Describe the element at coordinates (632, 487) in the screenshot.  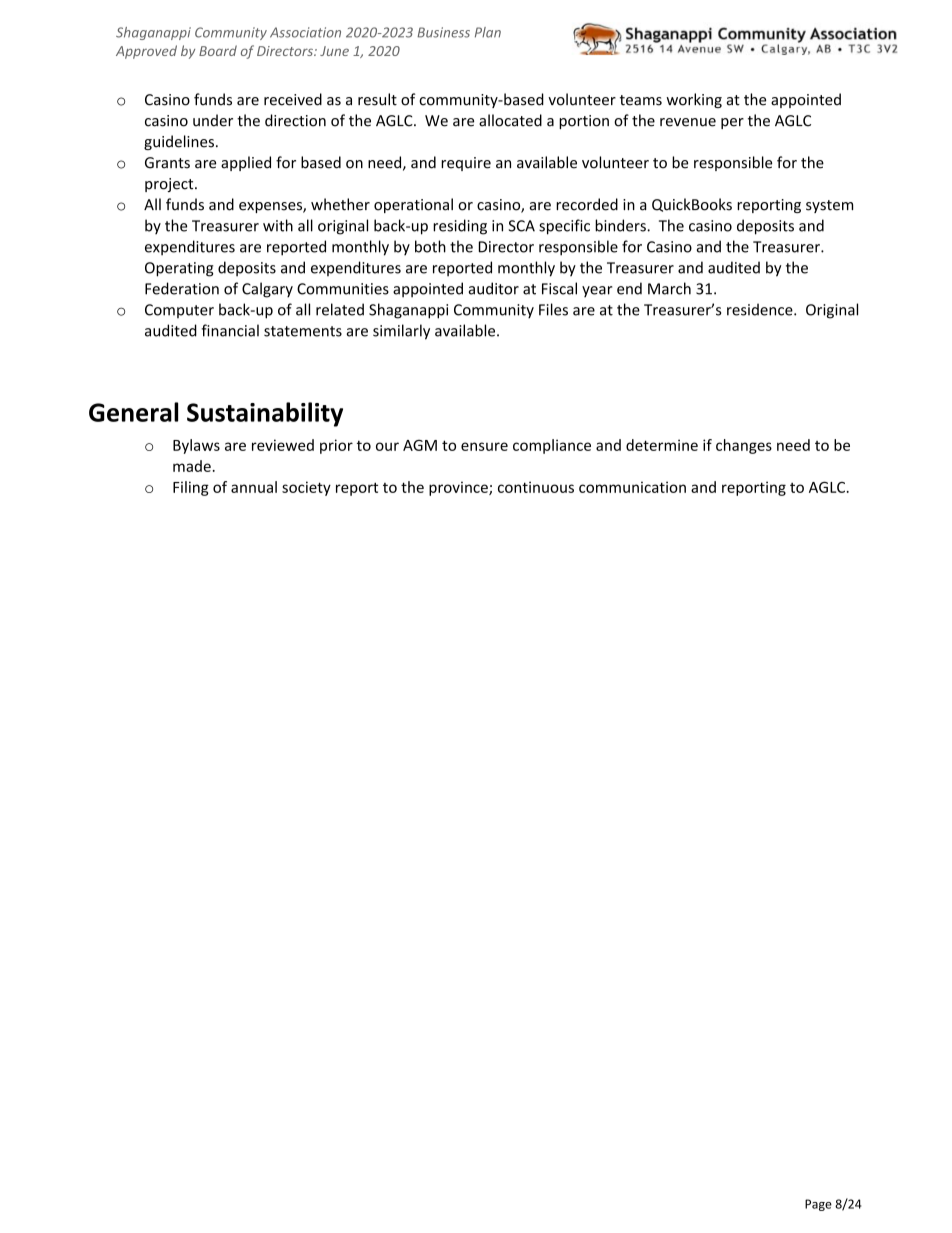
I see `communication` at that location.
